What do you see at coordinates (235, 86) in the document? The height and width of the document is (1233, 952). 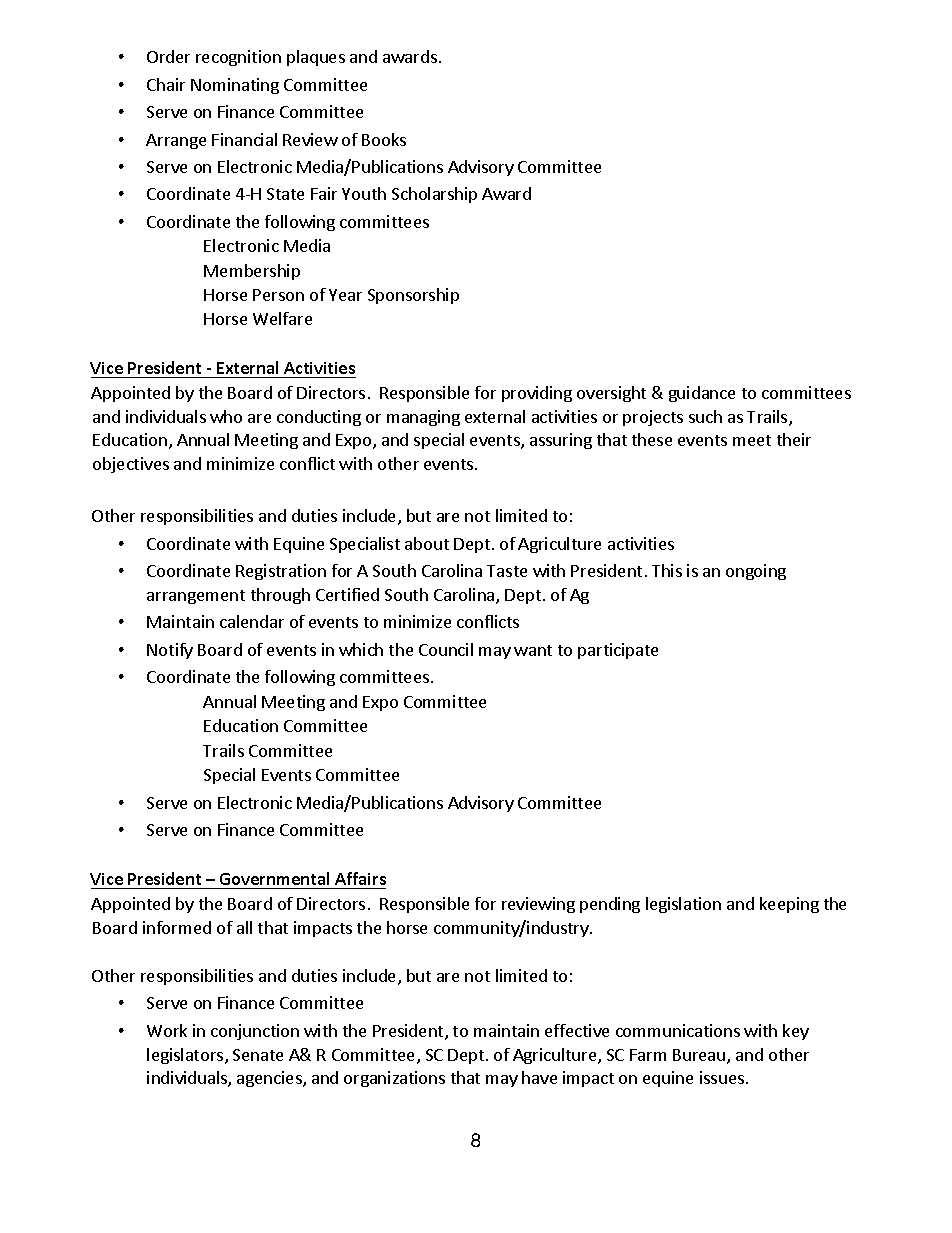 I see `Nominating` at bounding box center [235, 86].
